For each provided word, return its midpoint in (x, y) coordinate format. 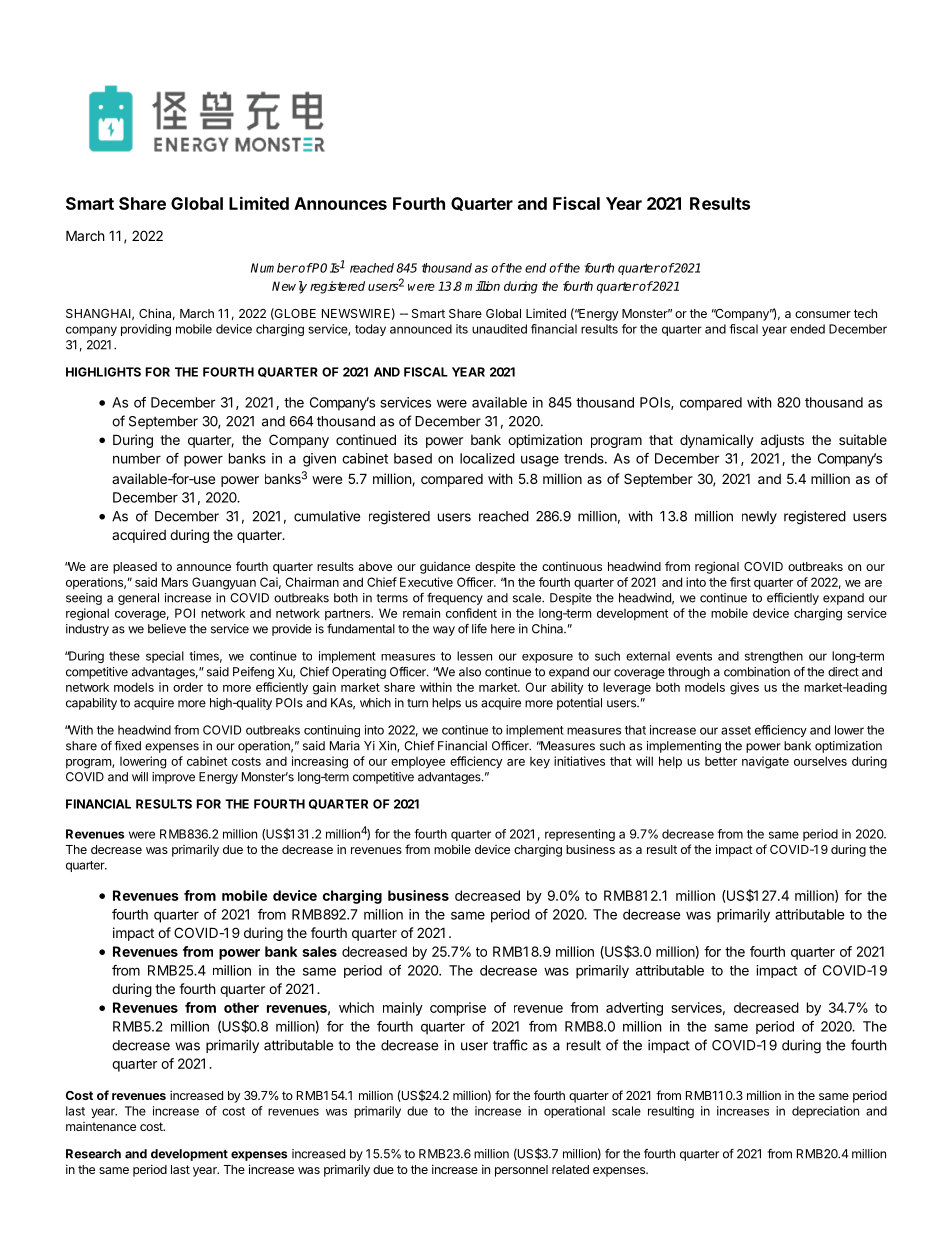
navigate (765, 762)
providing (146, 330)
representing (580, 835)
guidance (445, 568)
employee (418, 763)
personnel (521, 1171)
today (370, 330)
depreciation (825, 1112)
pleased (135, 568)
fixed (127, 746)
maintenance (101, 1126)
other (241, 1007)
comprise (458, 1009)
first (740, 582)
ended (807, 329)
